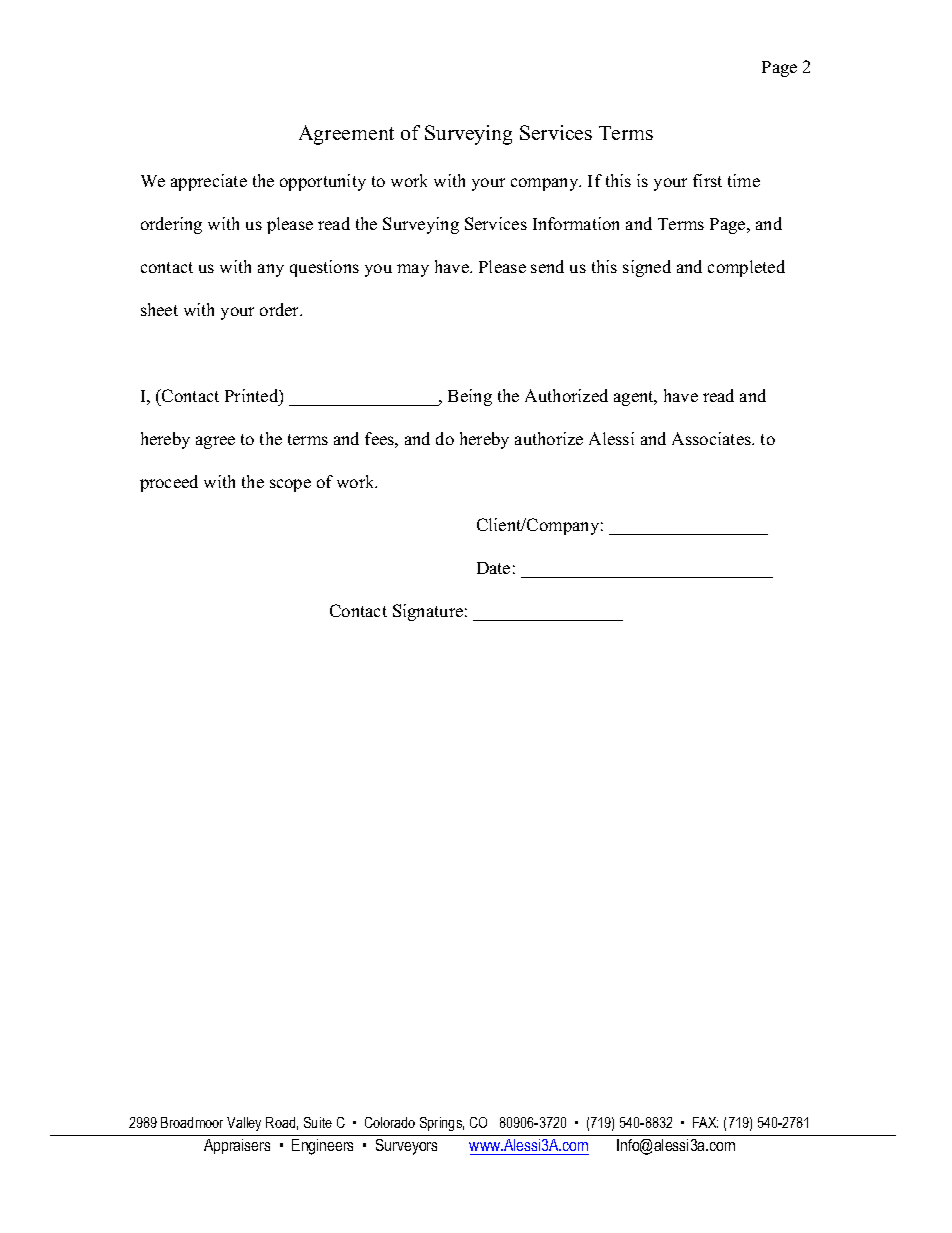 Image resolution: width=952 pixels, height=1233 pixels. What do you see at coordinates (635, 398) in the document?
I see `agent` at bounding box center [635, 398].
